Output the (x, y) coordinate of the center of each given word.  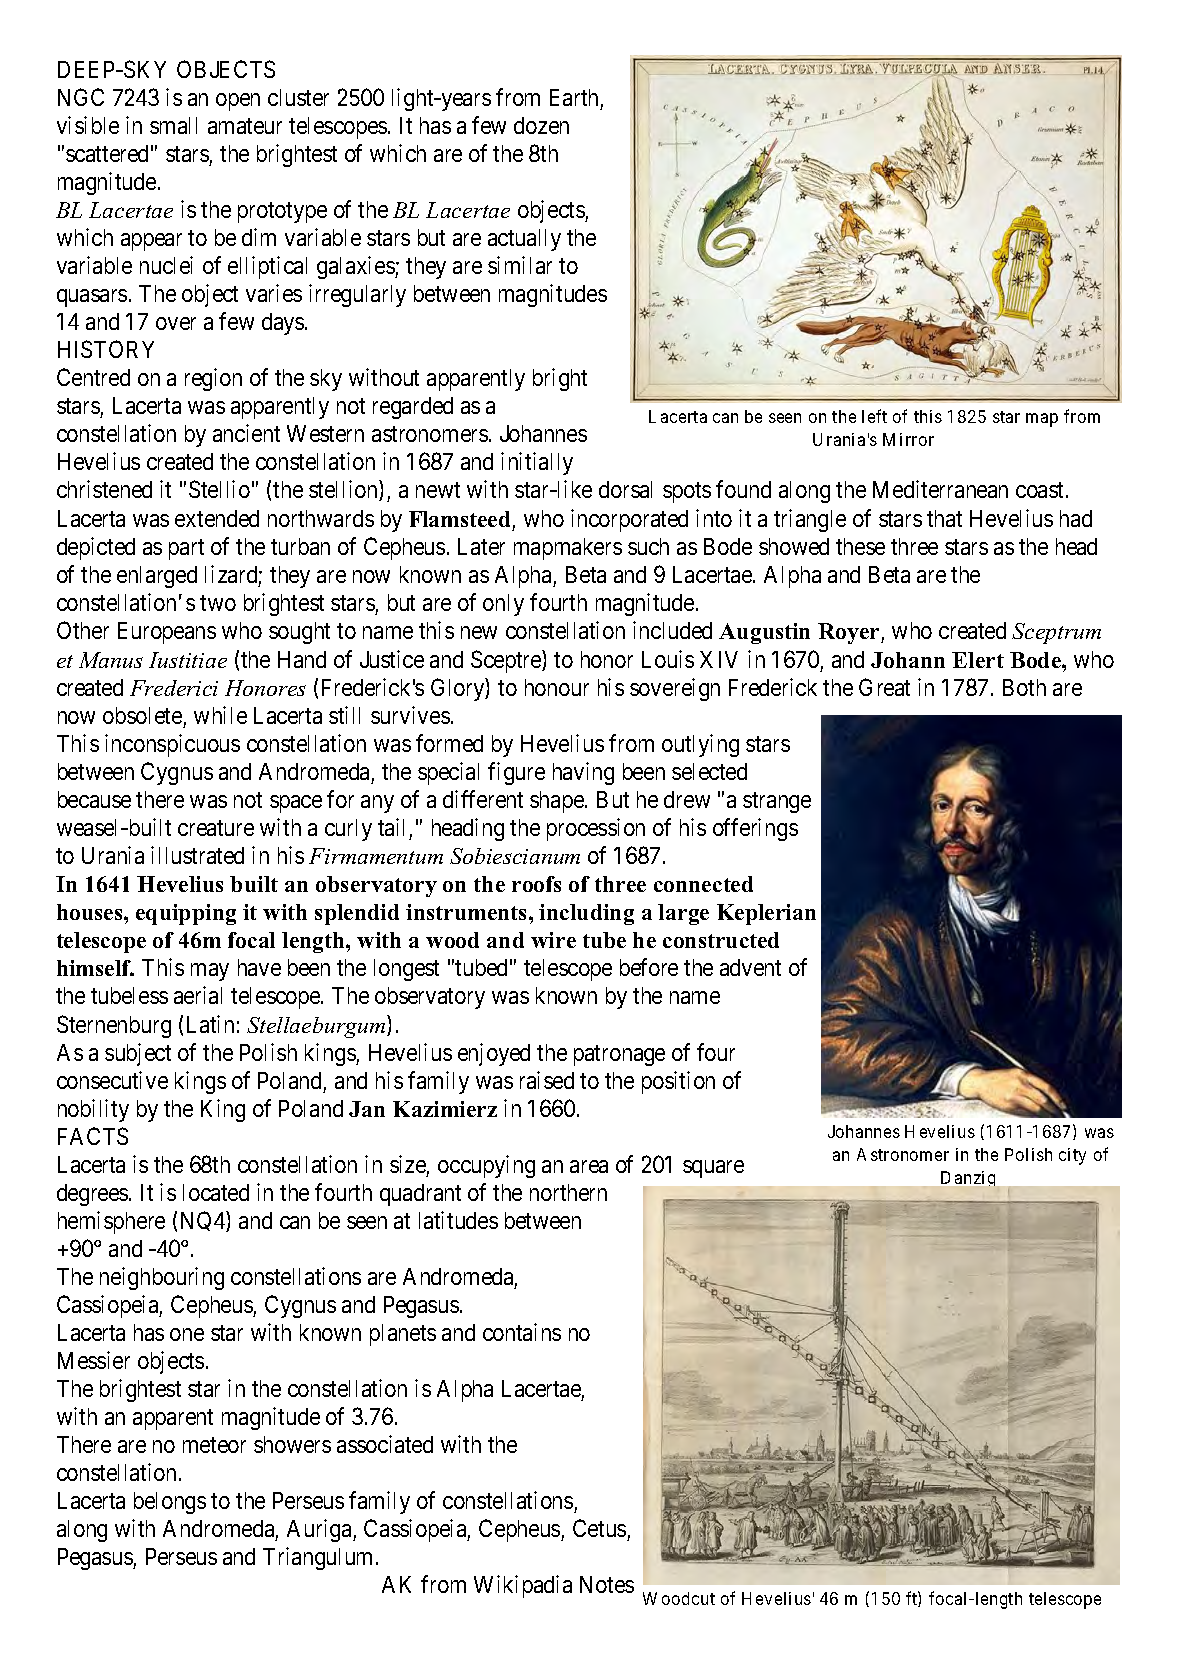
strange (777, 802)
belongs (170, 1503)
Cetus (600, 1530)
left (874, 416)
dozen (541, 125)
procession (596, 829)
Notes (607, 1584)
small (173, 125)
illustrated (197, 855)
